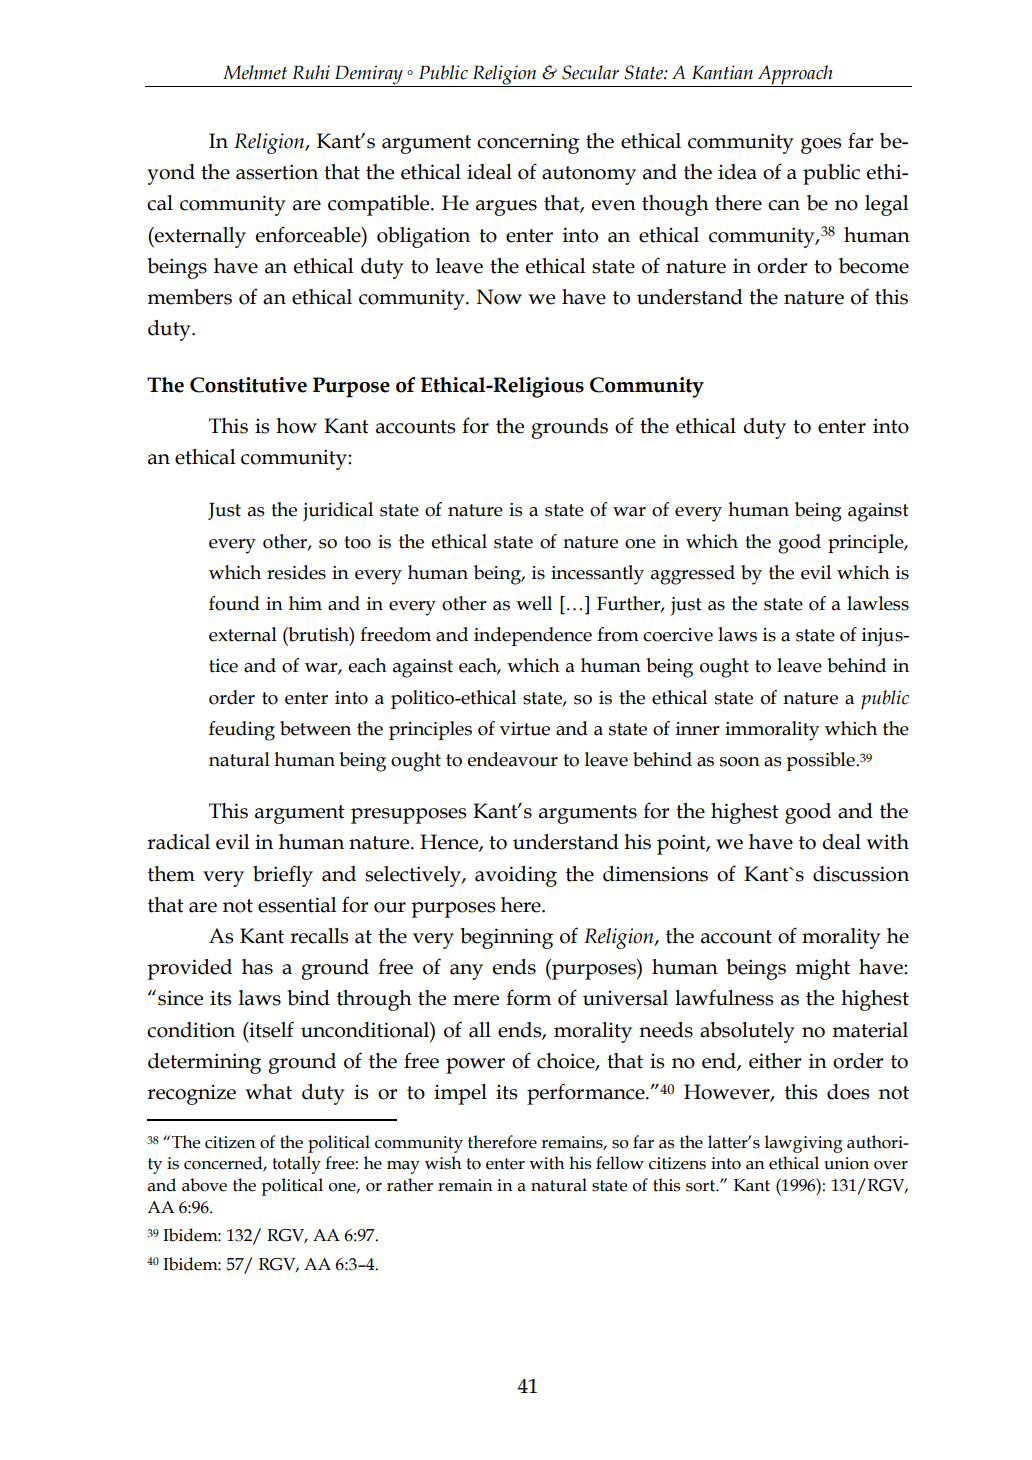 Image resolution: width=1032 pixels, height=1460 pixels. Describe the element at coordinates (795, 76) in the image. I see `Approach` at that location.
